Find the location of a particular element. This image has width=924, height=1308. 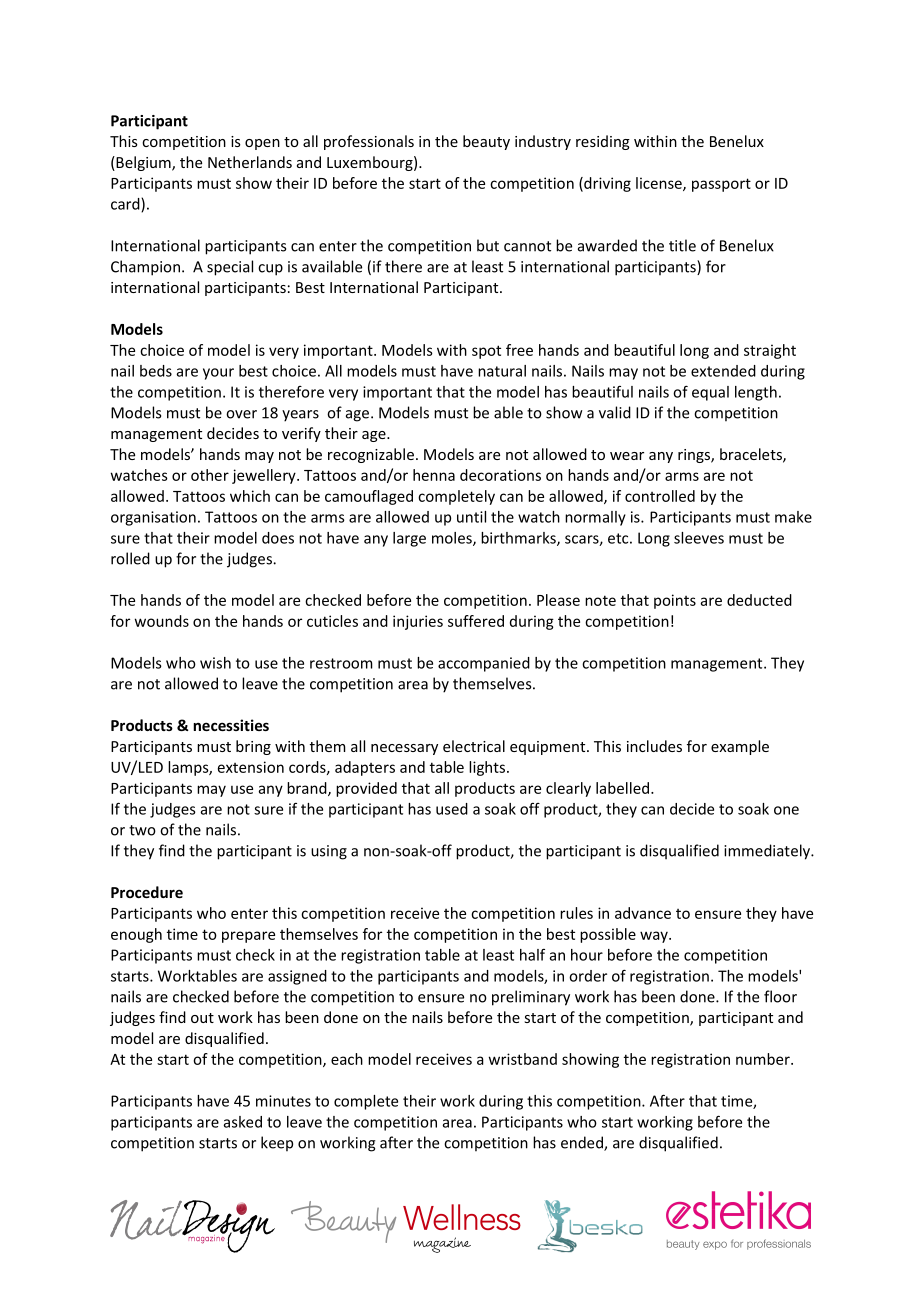

Procedure is located at coordinates (147, 892).
